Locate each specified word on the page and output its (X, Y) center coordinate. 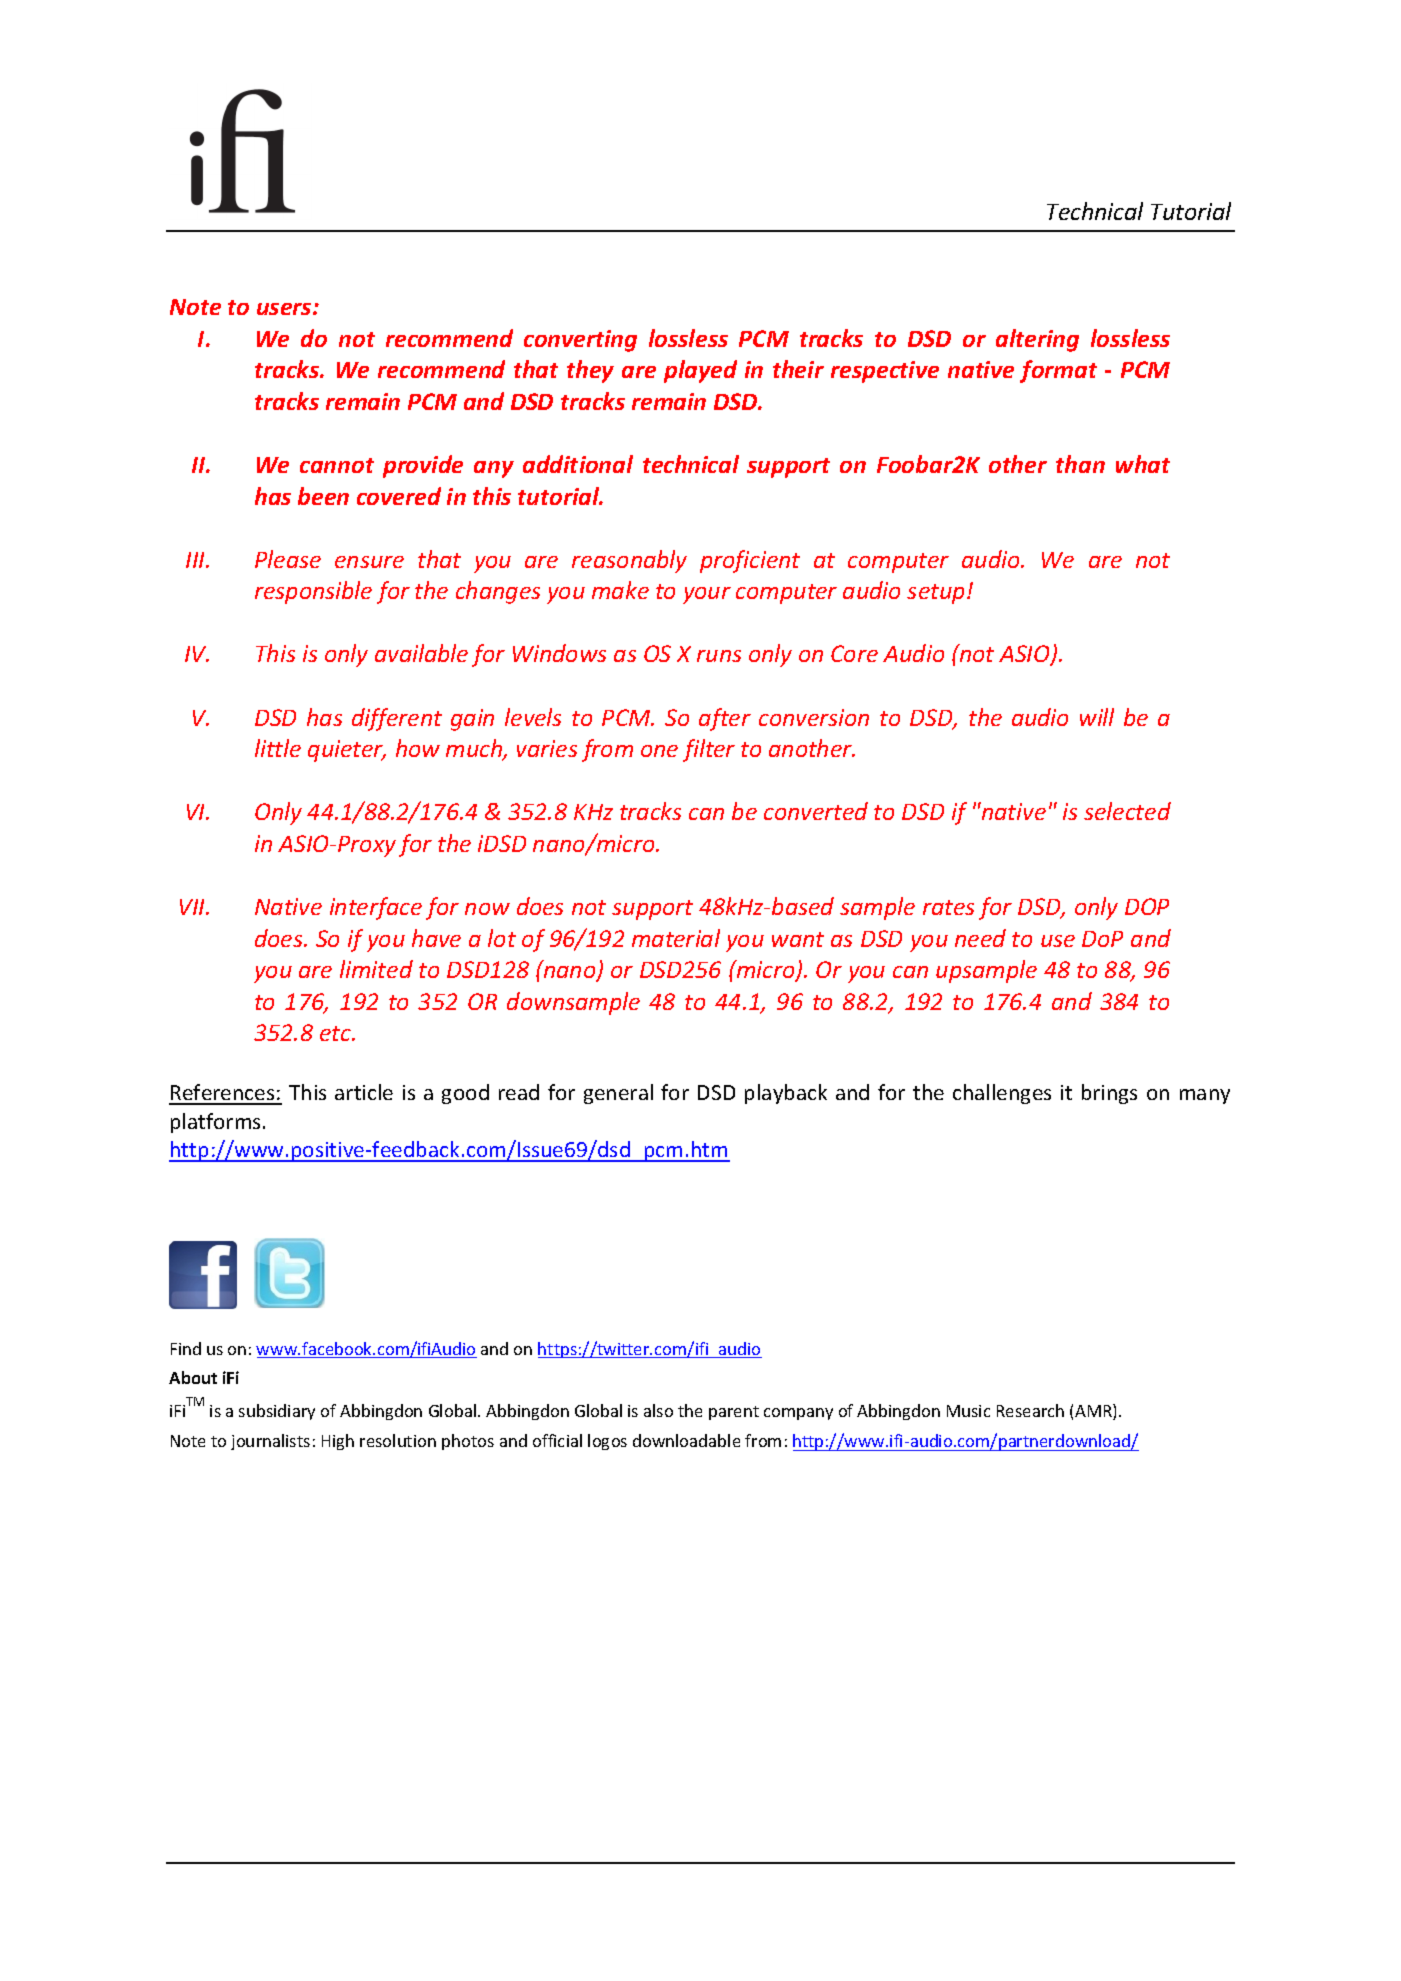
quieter (347, 751)
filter (709, 750)
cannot (337, 465)
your (707, 595)
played (700, 371)
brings (1109, 1094)
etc (337, 1033)
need (980, 938)
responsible (313, 592)
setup (935, 594)
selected (1127, 811)
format (1058, 371)
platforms (215, 1123)
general (618, 1094)
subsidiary (277, 1412)
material (676, 938)
